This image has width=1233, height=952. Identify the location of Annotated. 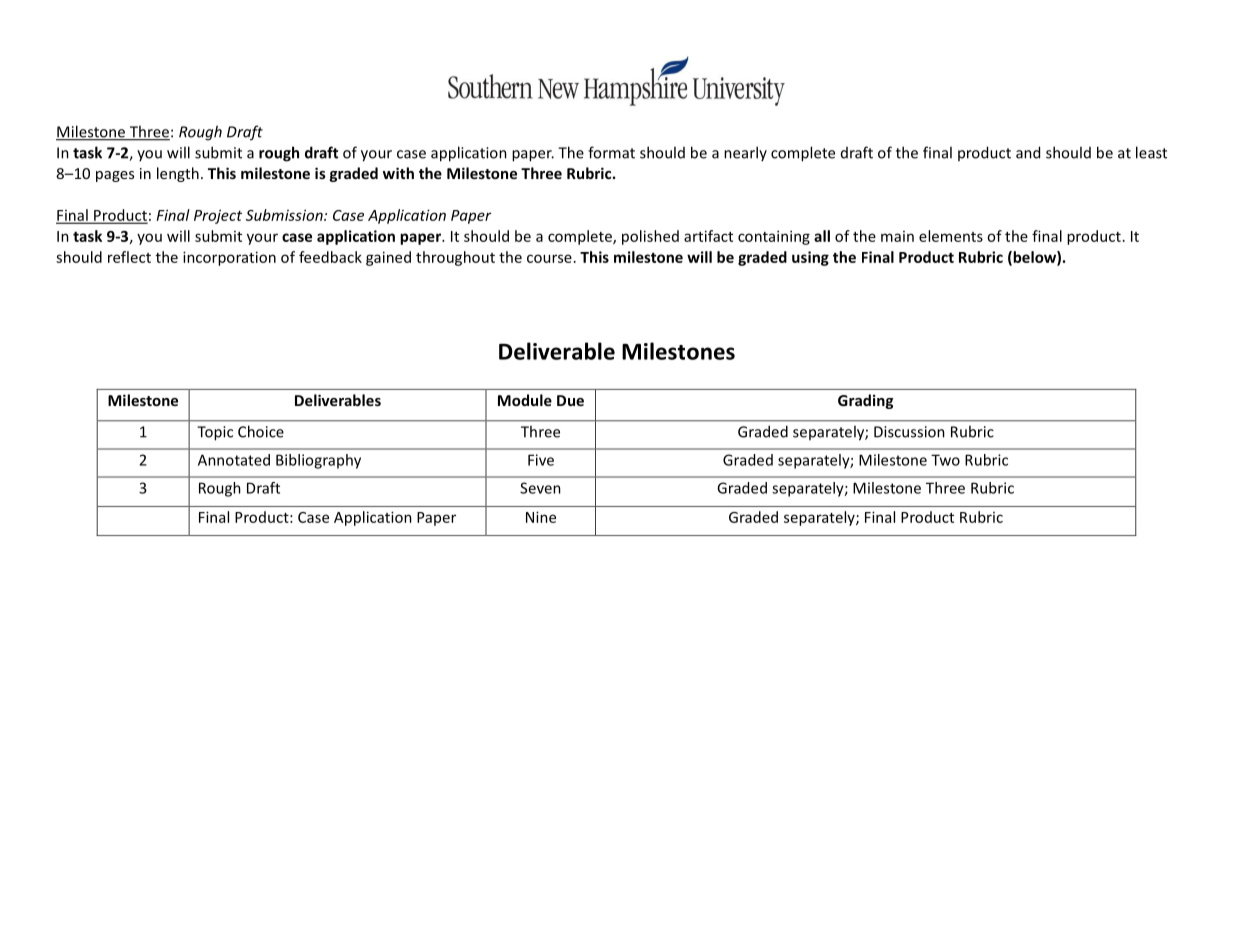
(234, 460).
